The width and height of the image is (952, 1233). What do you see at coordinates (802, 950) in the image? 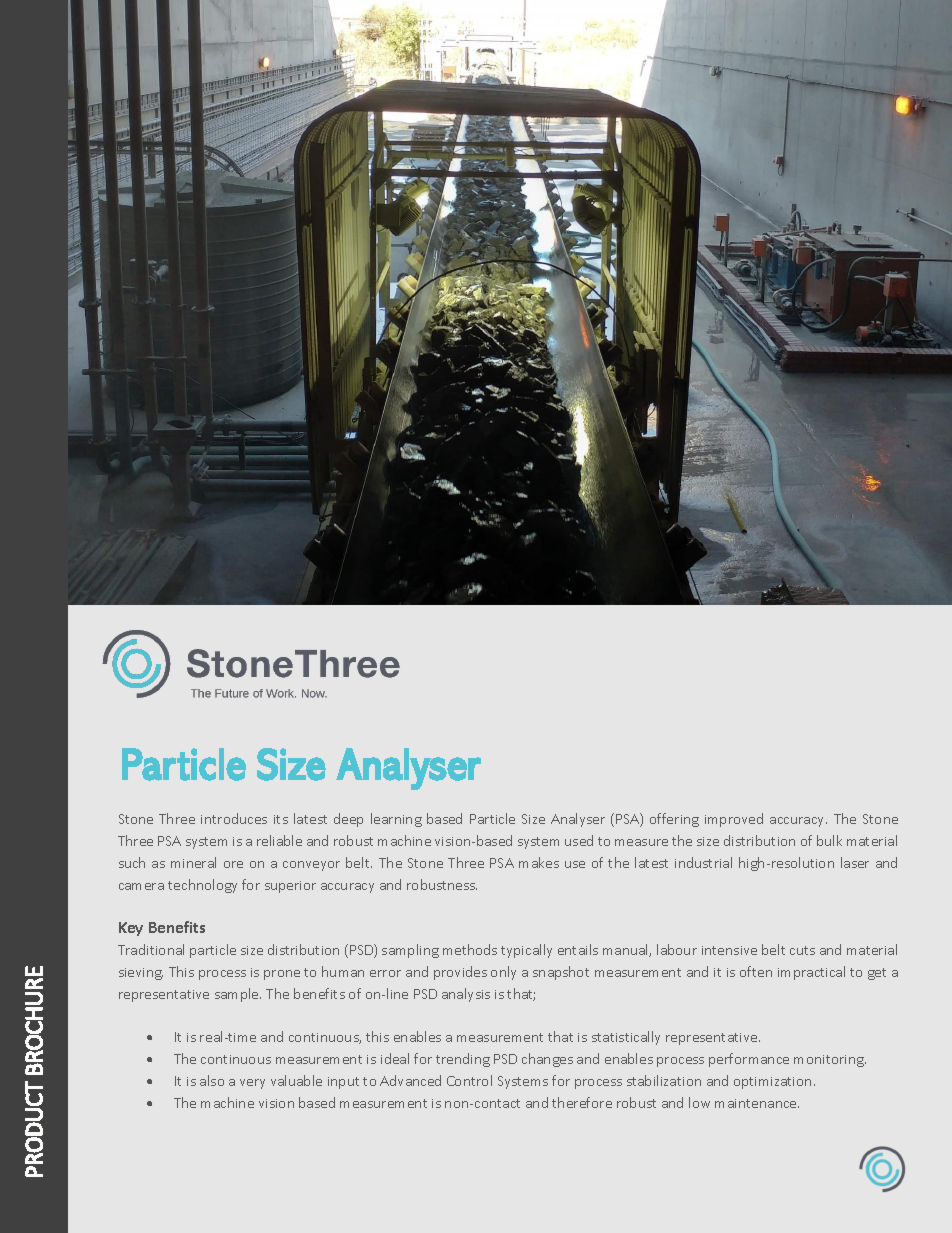
I see `cuts` at bounding box center [802, 950].
